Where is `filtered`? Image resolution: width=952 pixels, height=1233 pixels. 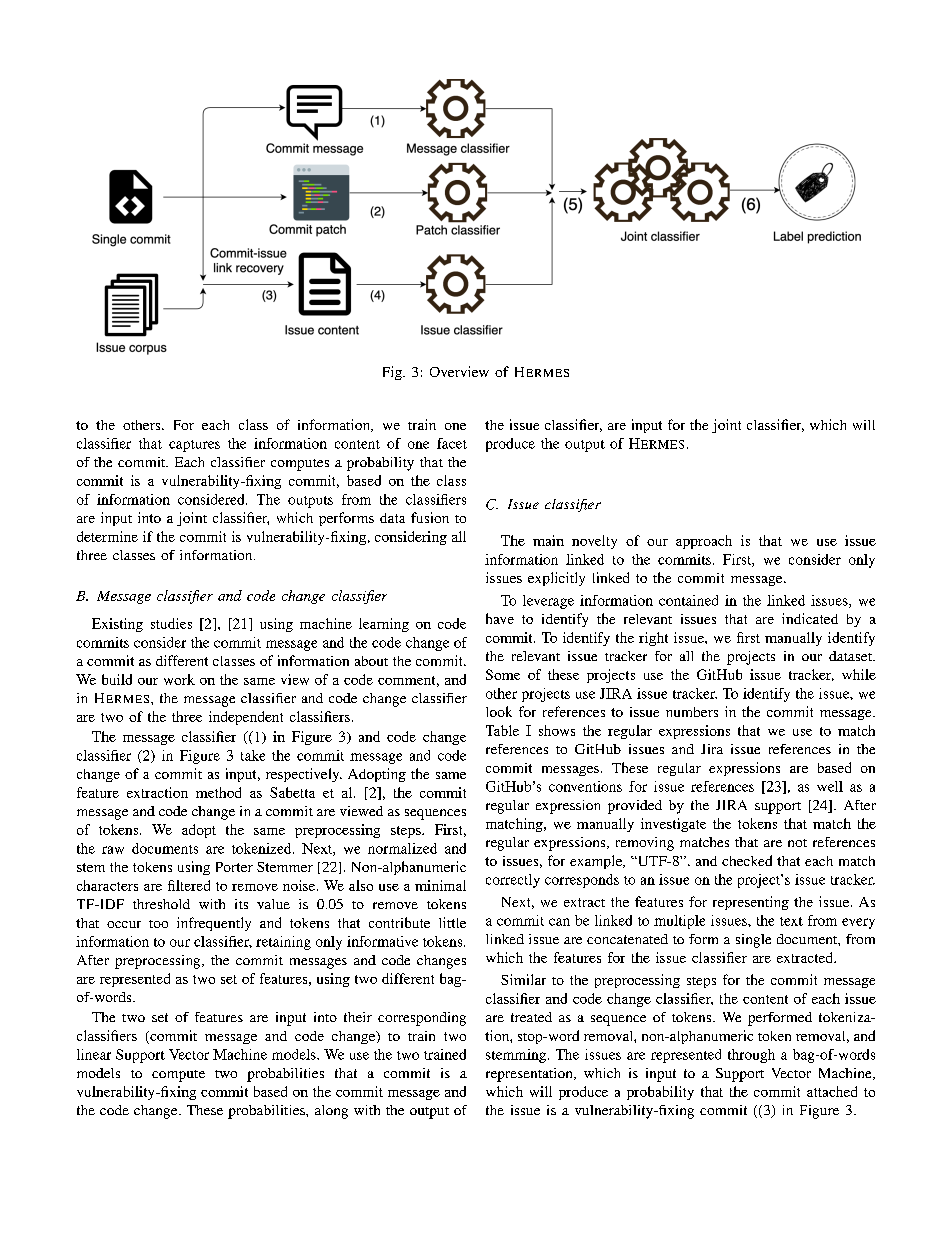
filtered is located at coordinates (189, 885).
